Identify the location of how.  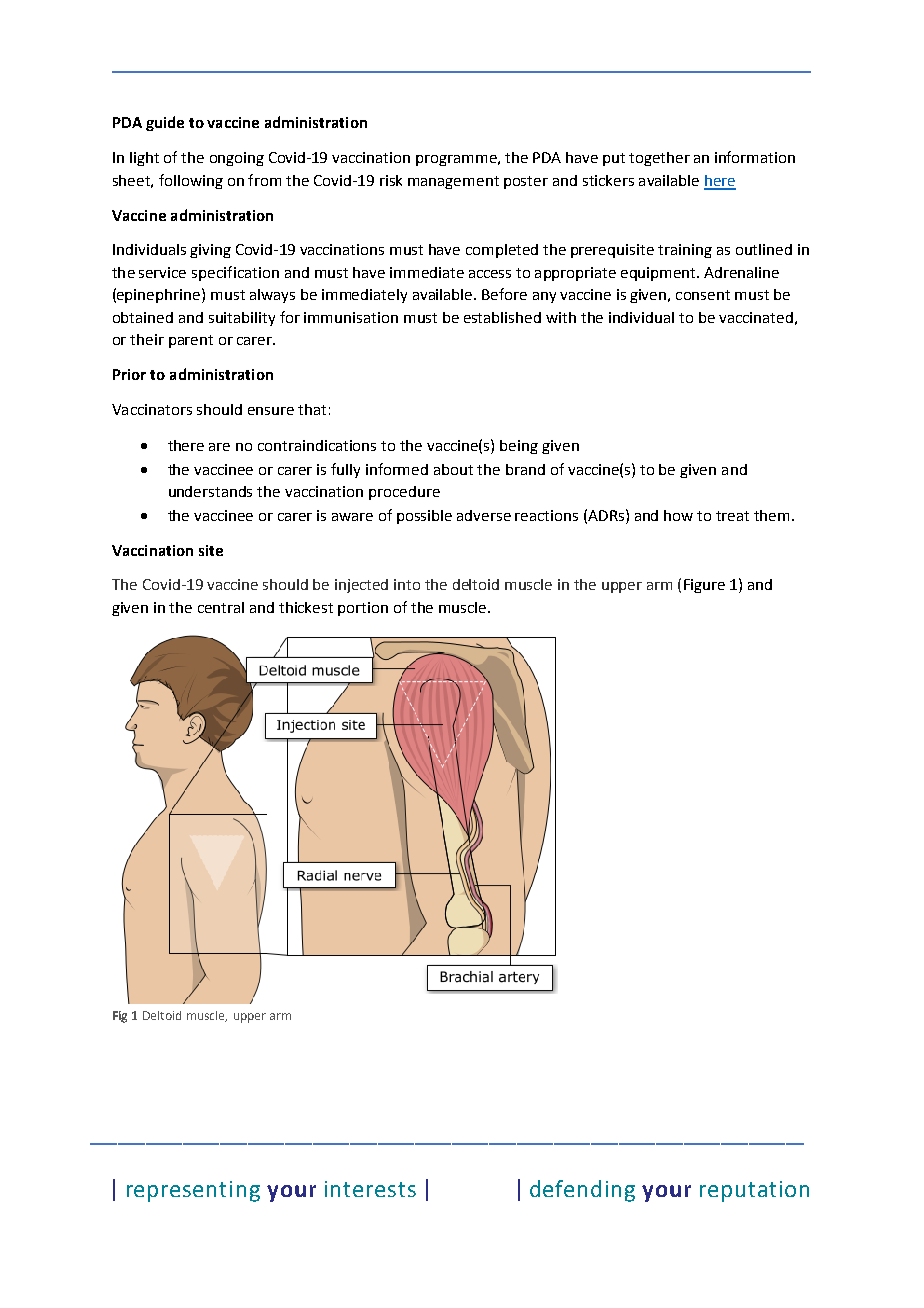
(678, 515).
